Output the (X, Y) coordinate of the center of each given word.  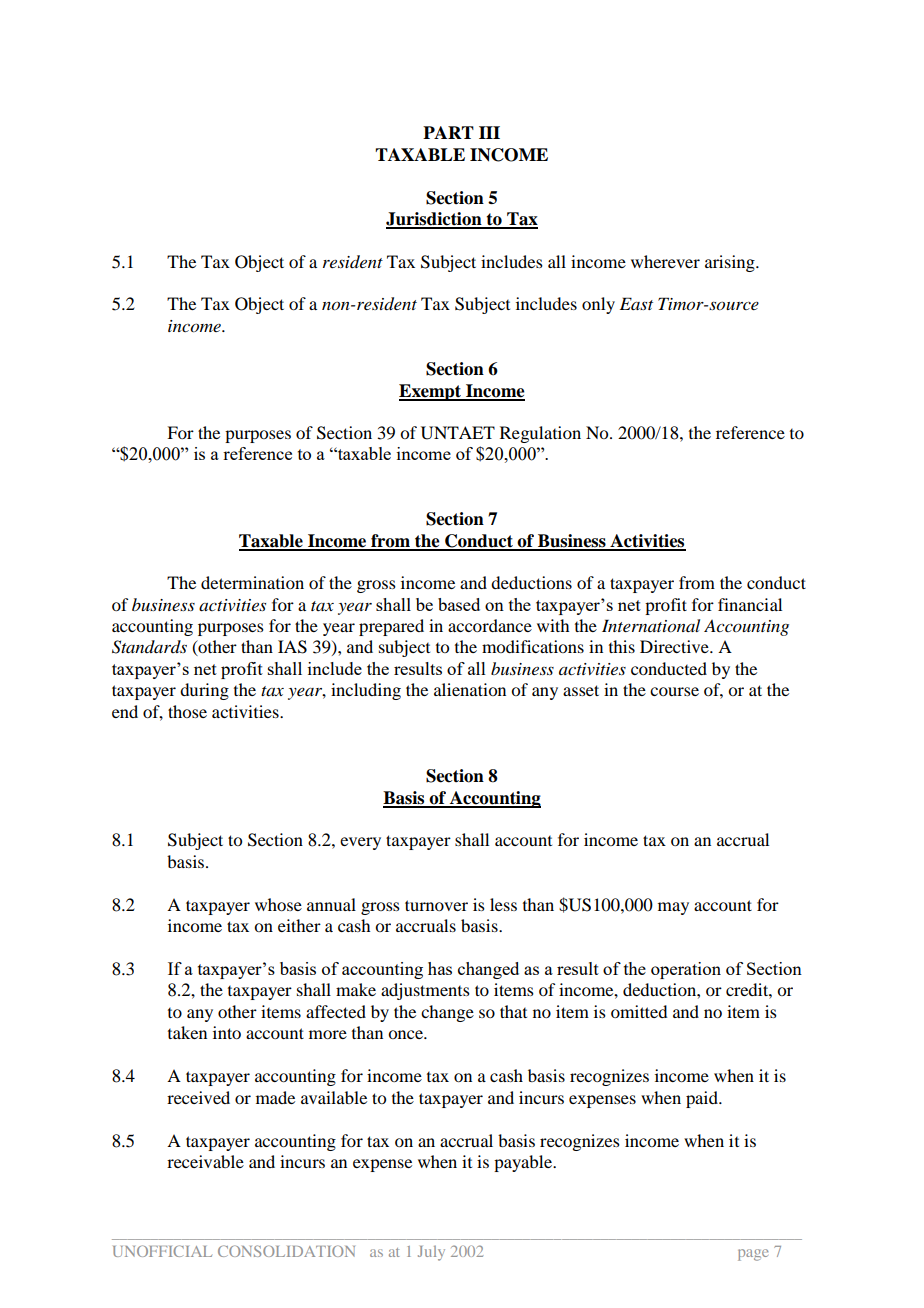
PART (448, 132)
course (674, 691)
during (204, 691)
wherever (665, 261)
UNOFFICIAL (162, 1251)
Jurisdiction (435, 220)
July (431, 1253)
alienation (470, 689)
